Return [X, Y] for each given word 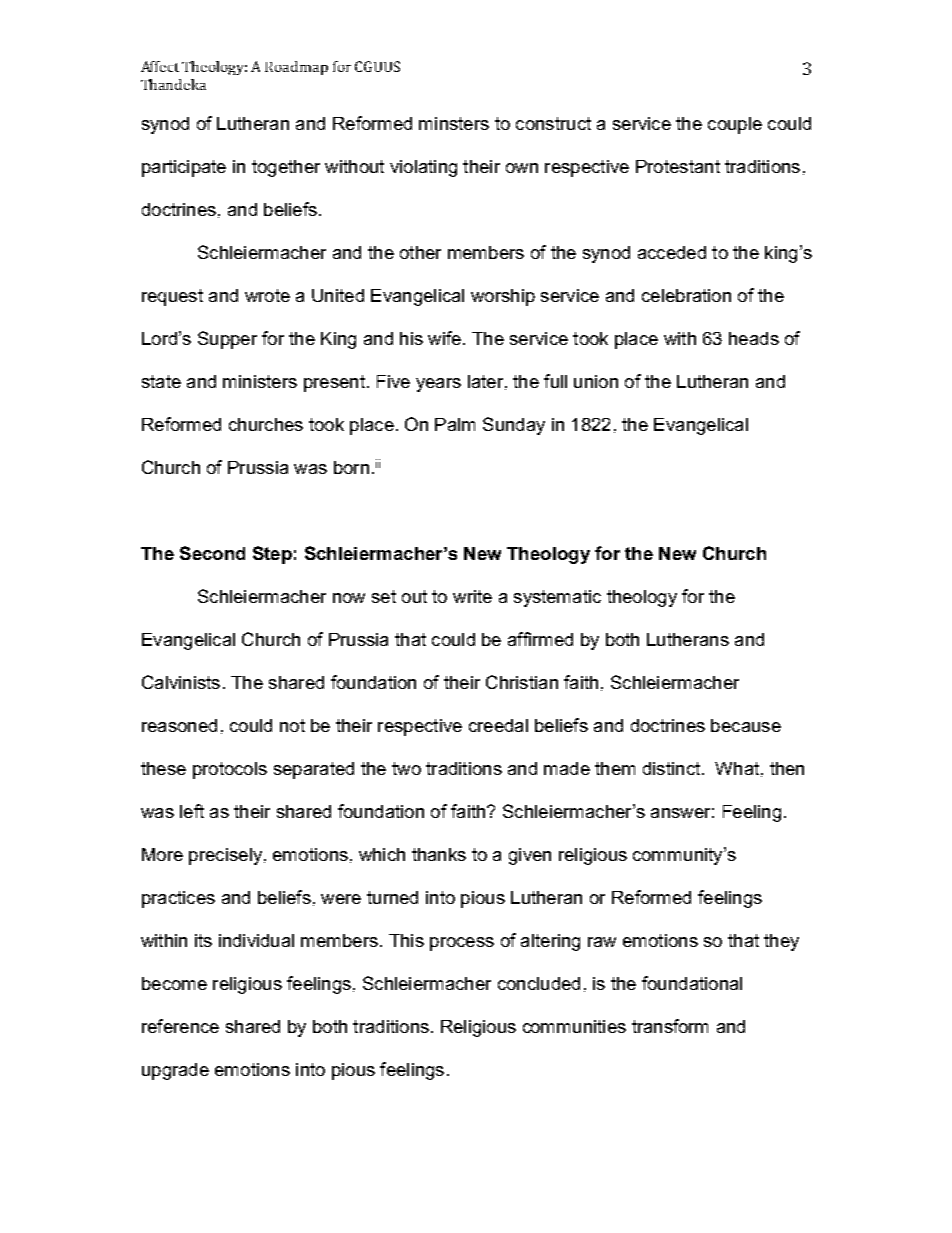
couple [735, 125]
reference [180, 1026]
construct [553, 123]
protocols [230, 770]
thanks [439, 854]
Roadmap [296, 68]
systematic [557, 598]
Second [212, 553]
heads [754, 338]
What [737, 768]
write [472, 596]
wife [444, 338]
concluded [539, 983]
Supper [227, 340]
